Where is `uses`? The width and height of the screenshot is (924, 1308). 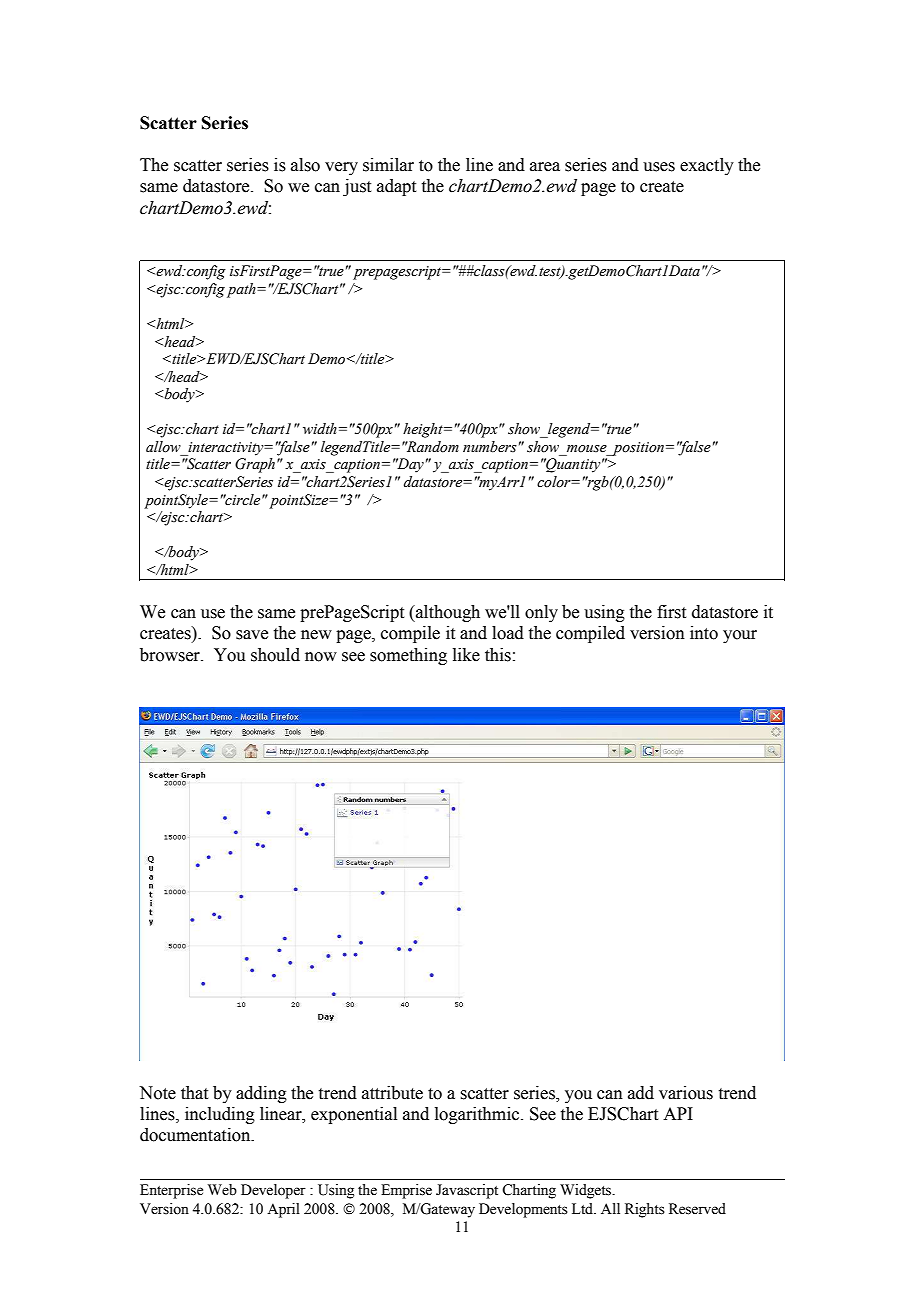
uses is located at coordinates (659, 167).
